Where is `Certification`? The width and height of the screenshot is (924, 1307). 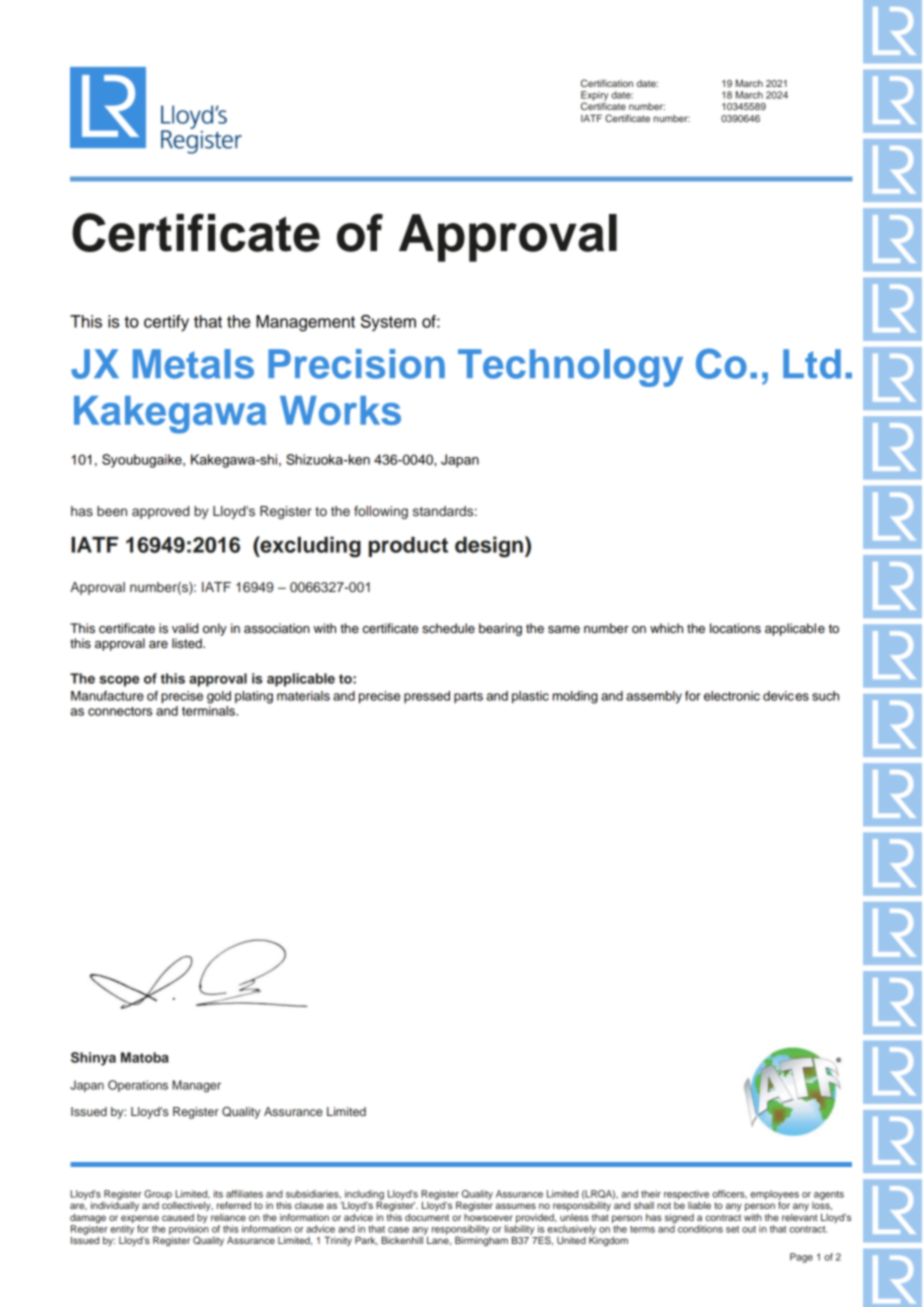
Certification is located at coordinates (607, 83).
